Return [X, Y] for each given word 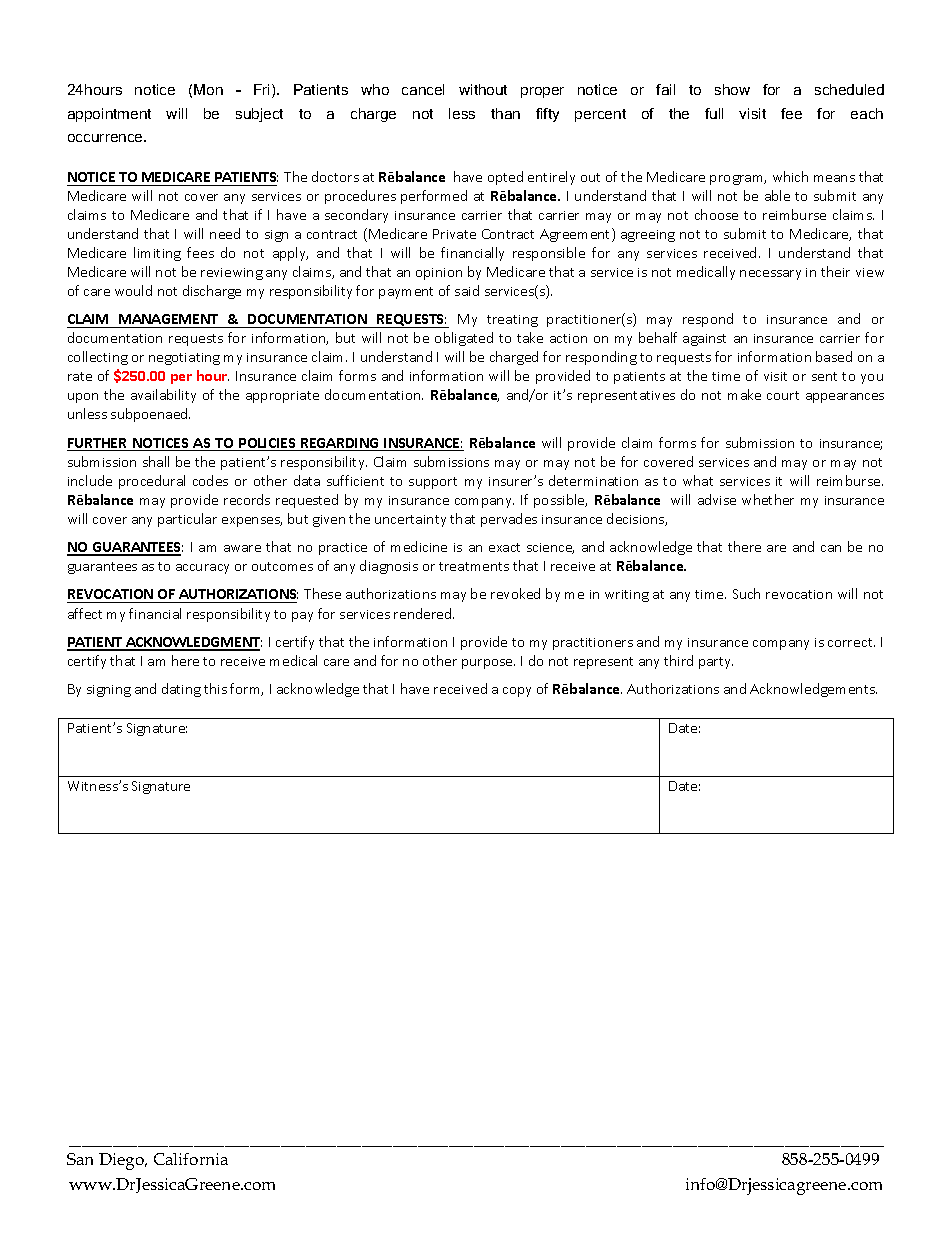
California [191, 1159]
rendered [424, 613]
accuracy [202, 569]
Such [746, 593]
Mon [208, 89]
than [505, 113]
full [714, 113]
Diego [123, 1161]
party [716, 663]
